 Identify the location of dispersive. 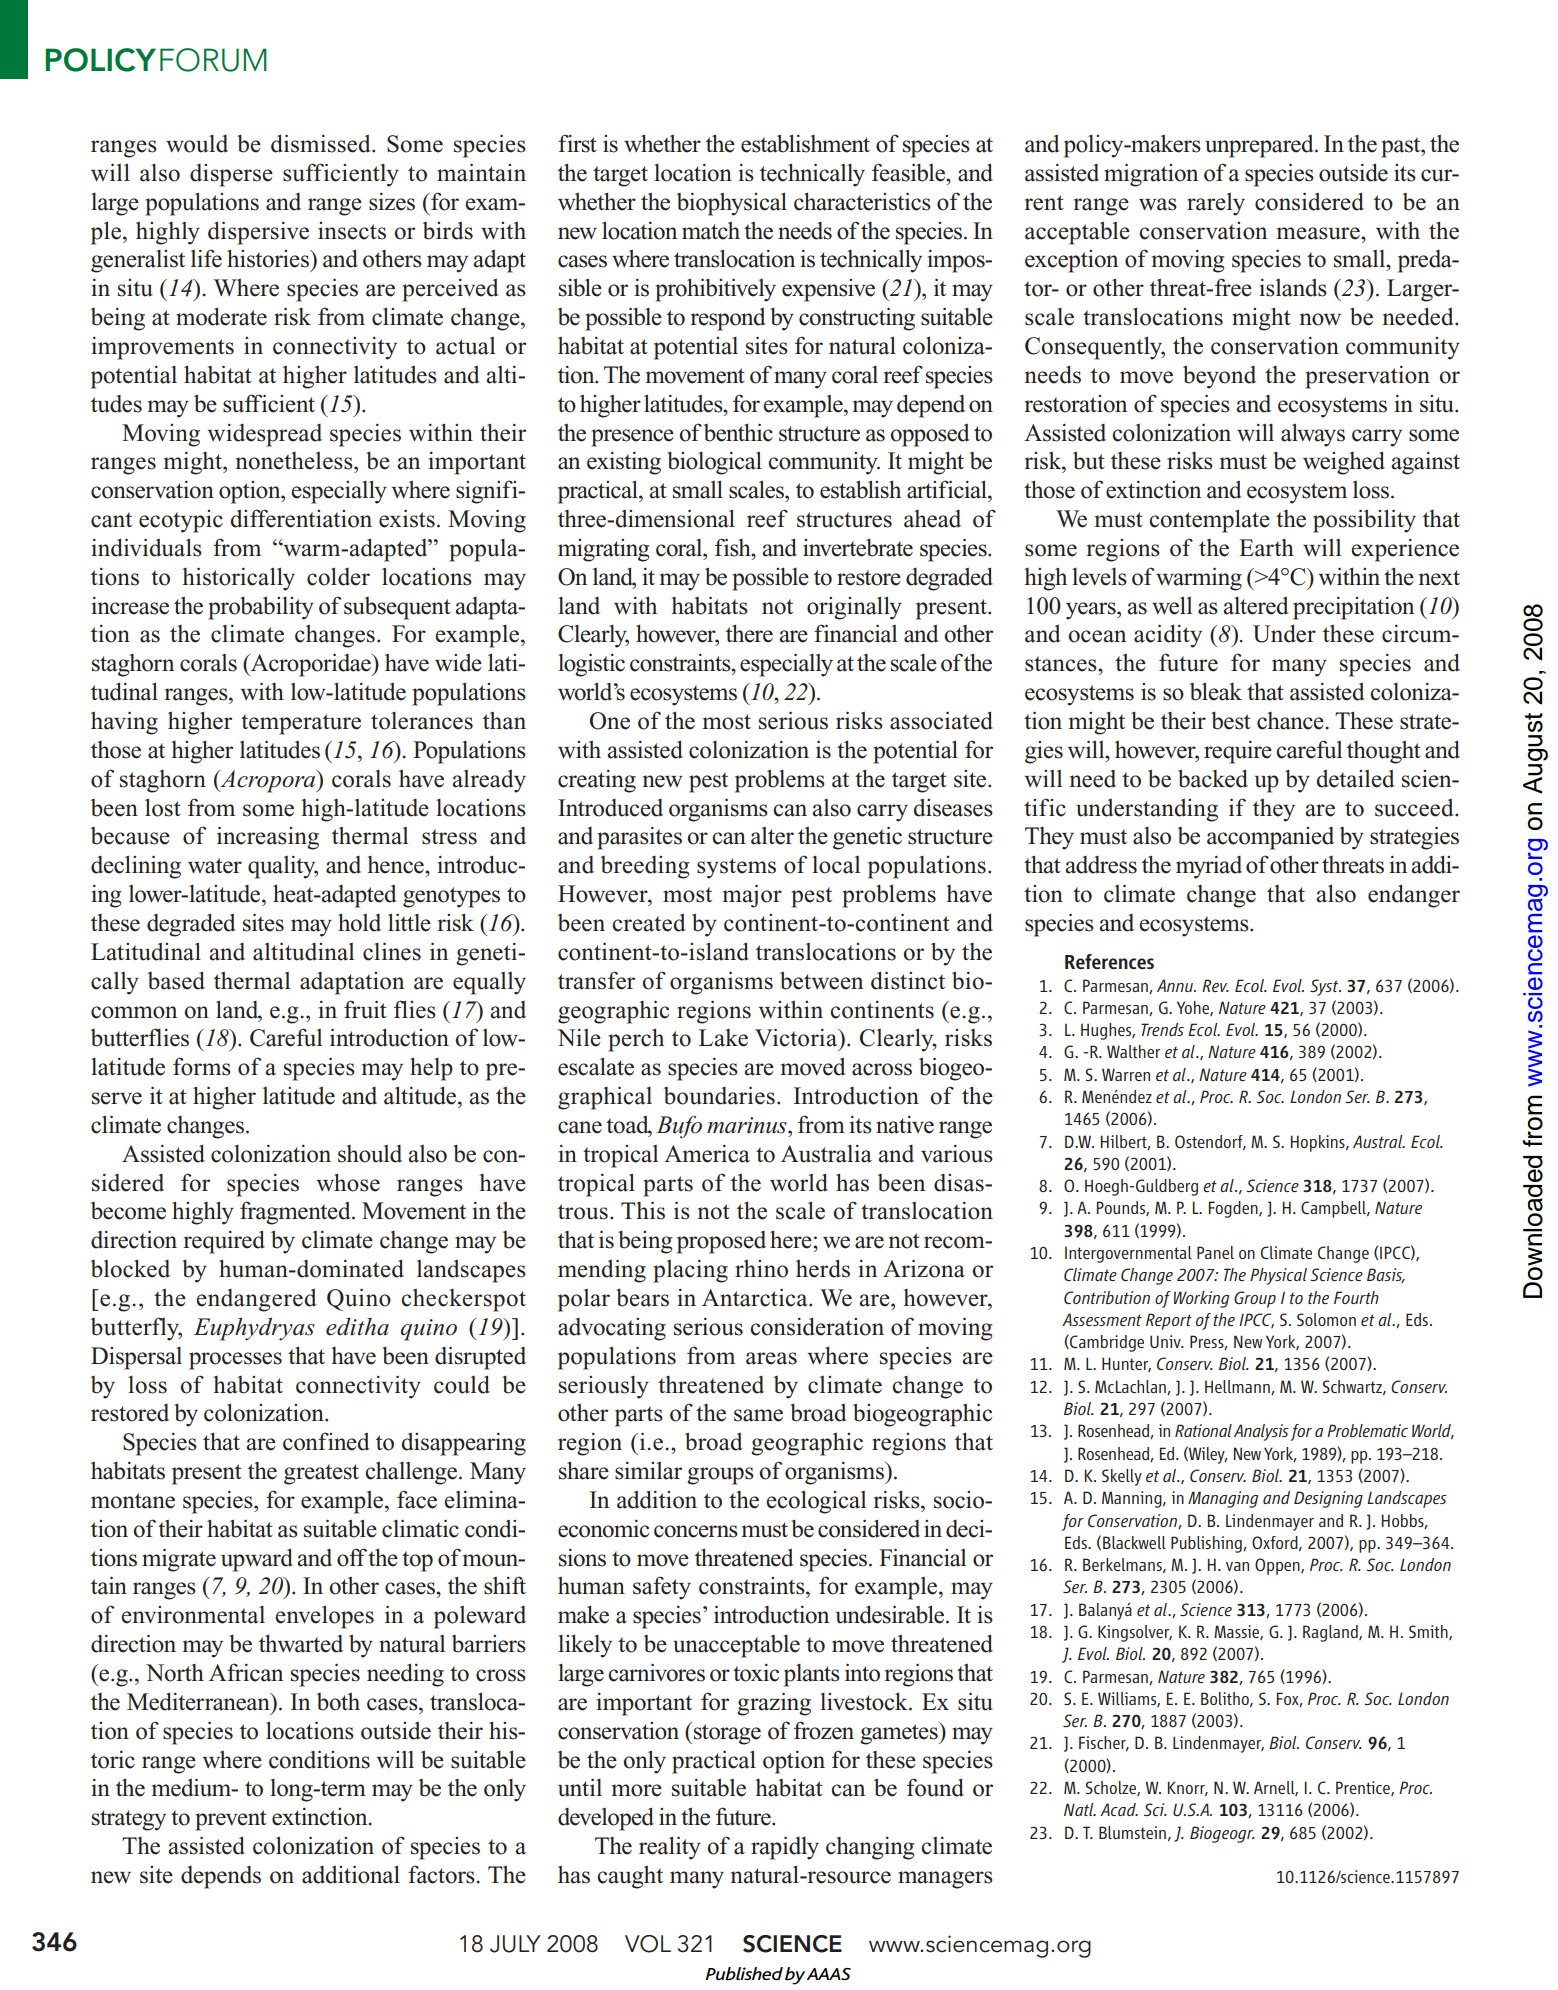
(258, 233).
